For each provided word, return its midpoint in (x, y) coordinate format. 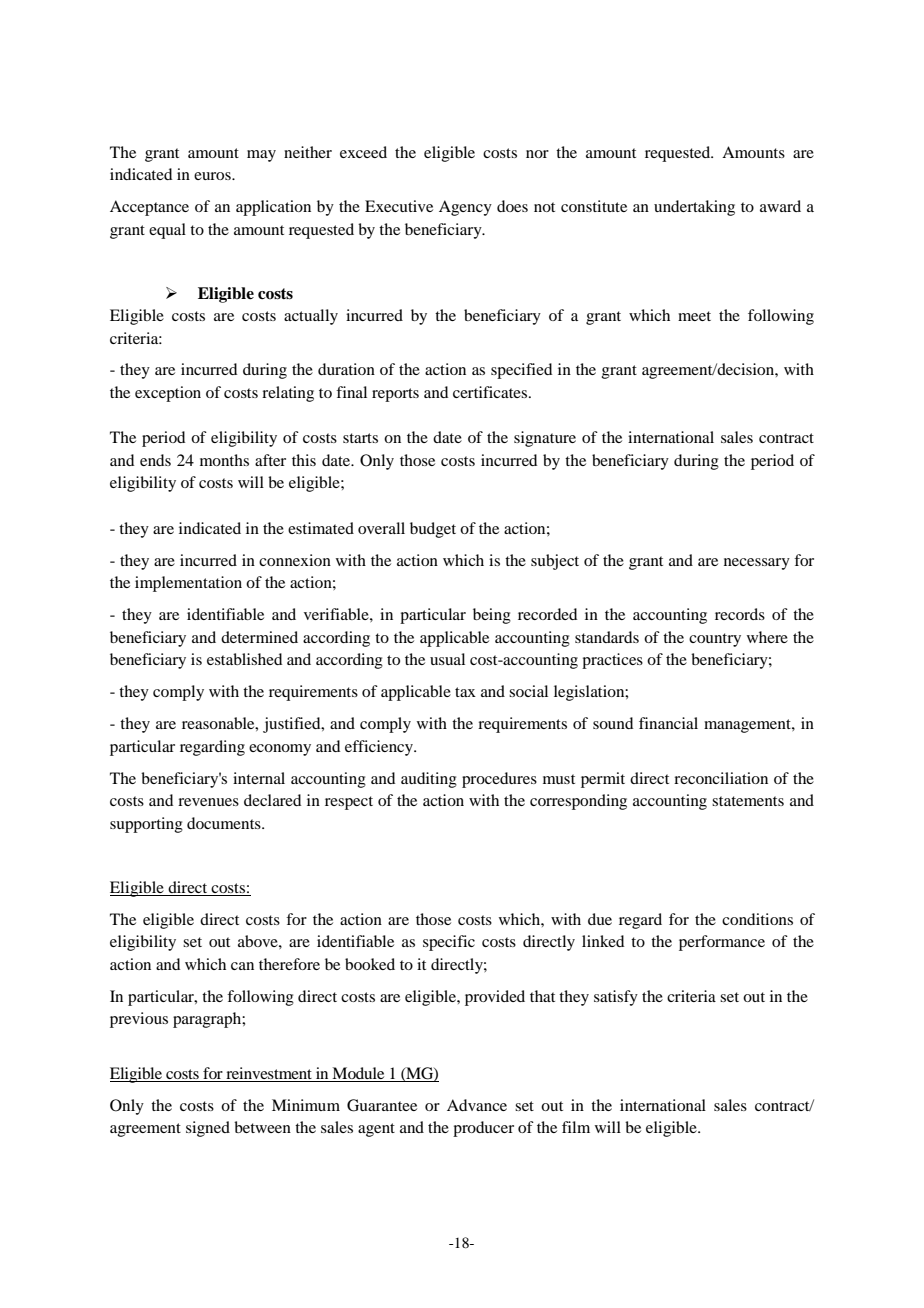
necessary (757, 564)
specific (449, 943)
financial (668, 723)
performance (722, 943)
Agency (465, 208)
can (242, 966)
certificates (490, 392)
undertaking (694, 208)
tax (465, 692)
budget (433, 530)
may (261, 156)
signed (208, 1129)
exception (168, 394)
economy (280, 750)
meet (694, 316)
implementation (188, 584)
